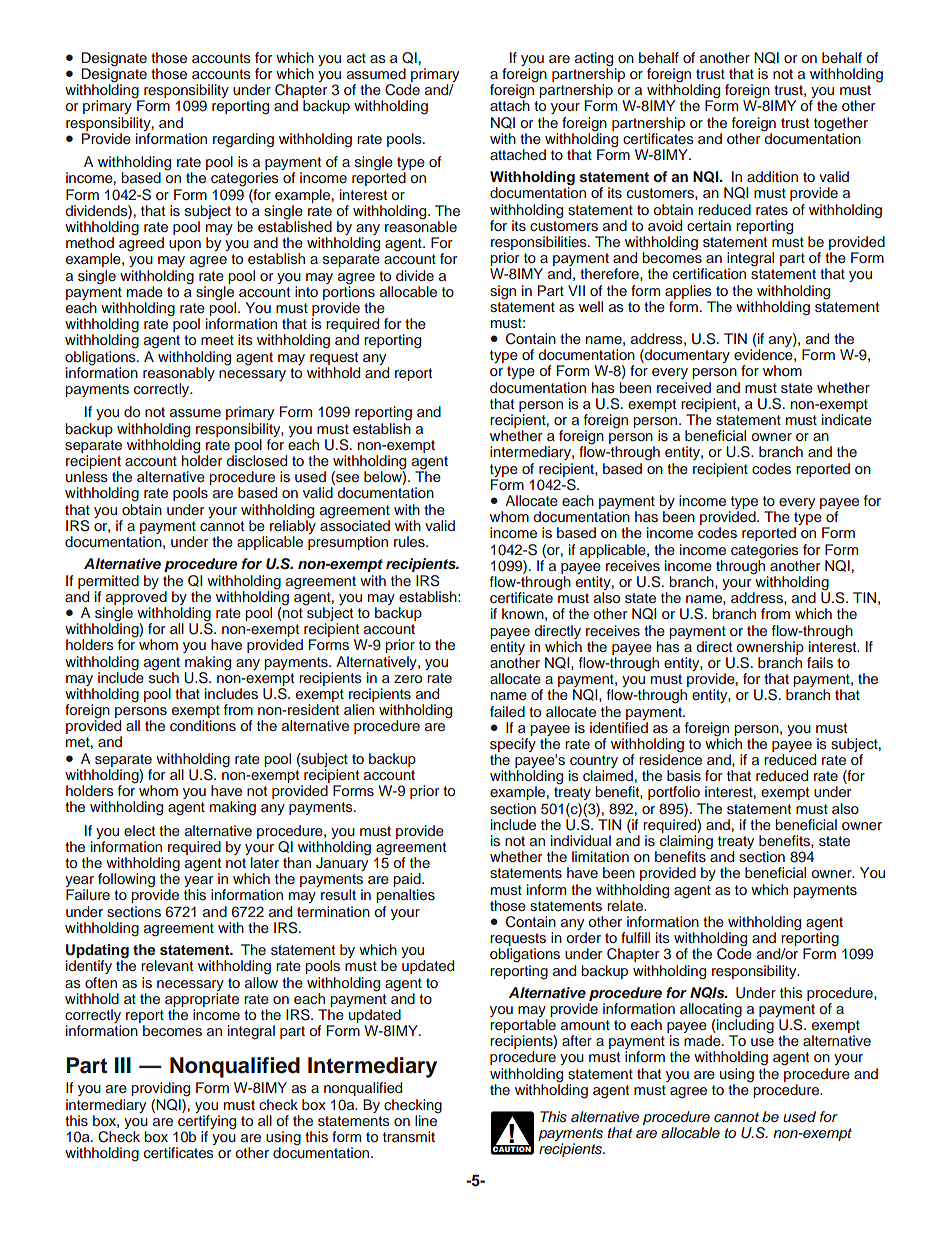  I want to click on regarding, so click(243, 140).
